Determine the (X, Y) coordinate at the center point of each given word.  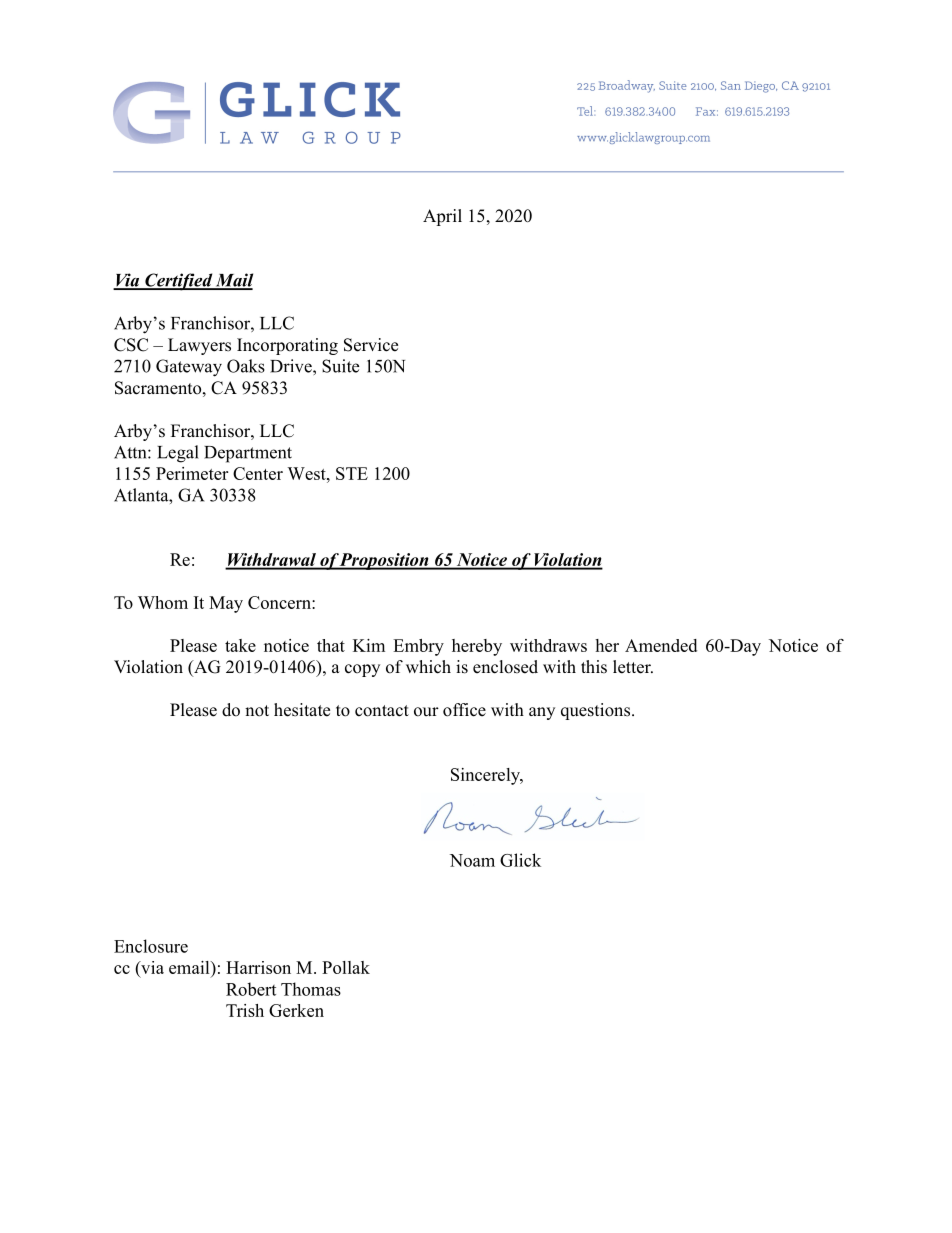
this (594, 667)
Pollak (346, 967)
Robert (251, 989)
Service (371, 345)
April (442, 217)
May (226, 604)
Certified (179, 282)
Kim (369, 645)
